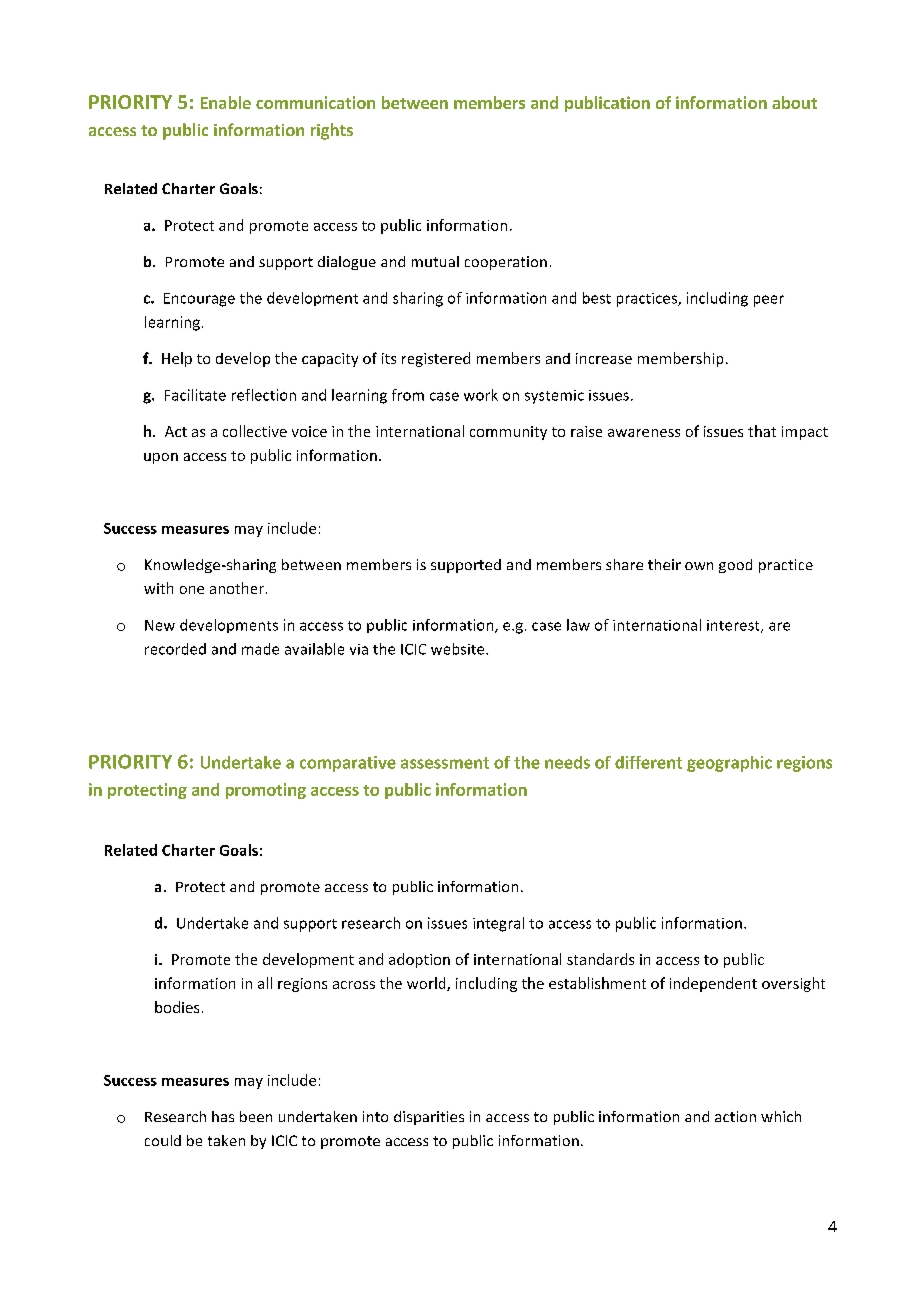 The image size is (924, 1308). What do you see at coordinates (508, 433) in the screenshot?
I see `community` at bounding box center [508, 433].
